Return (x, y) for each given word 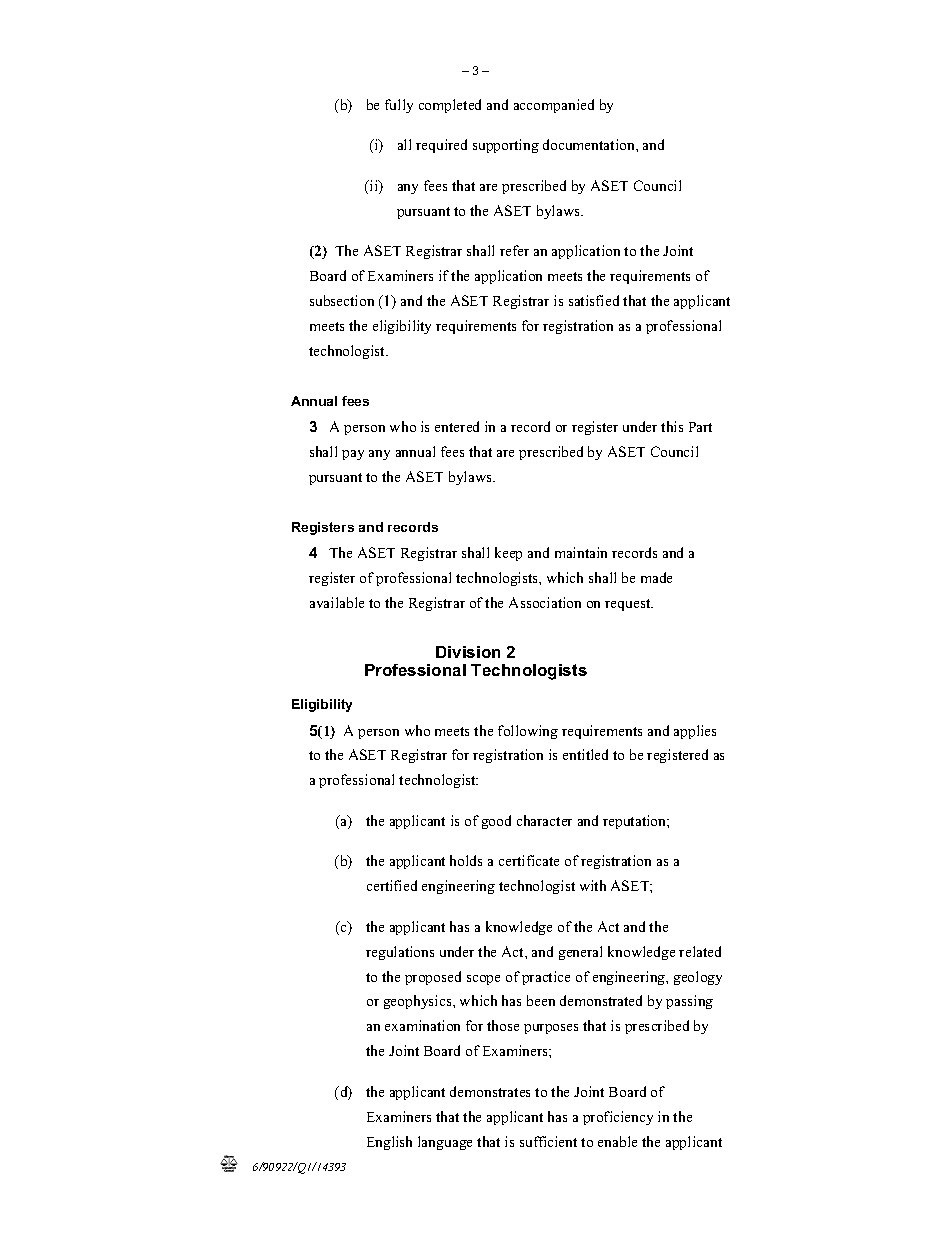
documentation (590, 144)
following (528, 732)
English (389, 1143)
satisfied (594, 300)
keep (508, 554)
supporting (506, 146)
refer (514, 250)
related (700, 951)
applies (695, 732)
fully (399, 106)
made (656, 577)
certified (392, 885)
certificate (529, 860)
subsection (342, 300)
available (337, 602)
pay (353, 455)
